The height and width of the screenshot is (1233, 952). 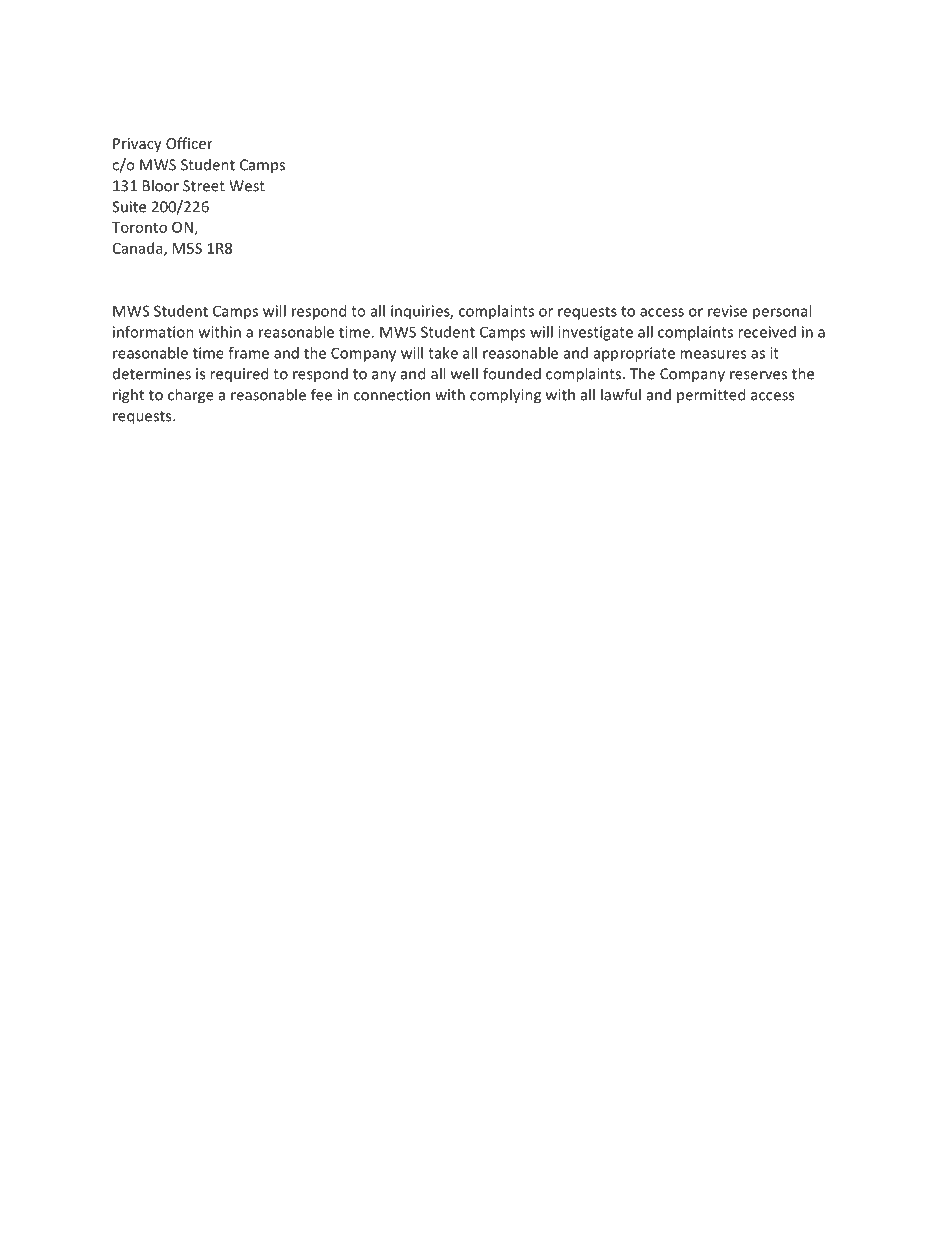 What do you see at coordinates (727, 311) in the screenshot?
I see `revise` at bounding box center [727, 311].
